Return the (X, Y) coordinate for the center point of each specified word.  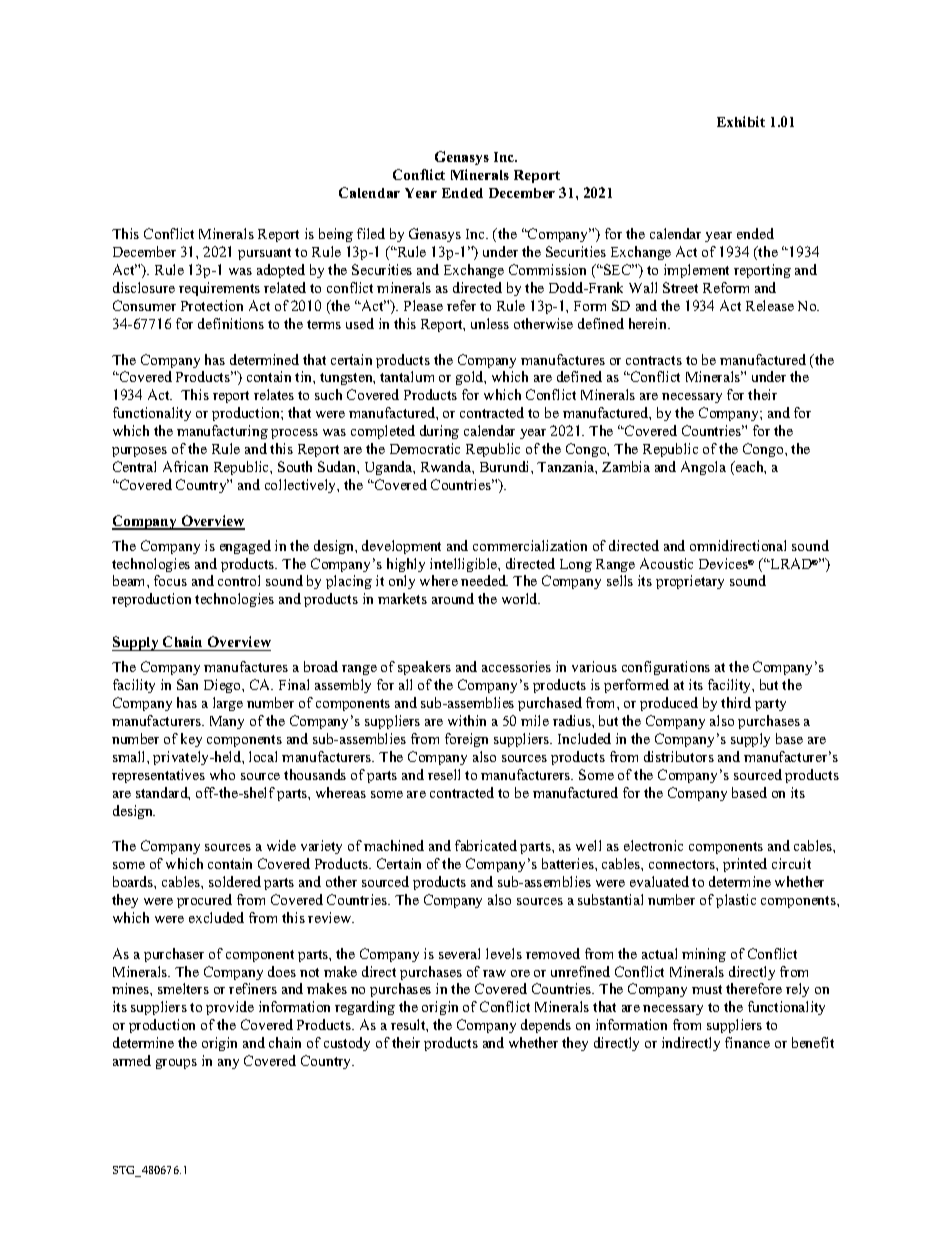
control (239, 580)
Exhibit (741, 121)
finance (747, 1042)
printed (745, 865)
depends (546, 1026)
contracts (654, 360)
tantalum (407, 376)
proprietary (690, 582)
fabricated (486, 845)
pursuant (264, 254)
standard (163, 793)
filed (371, 233)
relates (274, 394)
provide (230, 1008)
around (453, 598)
